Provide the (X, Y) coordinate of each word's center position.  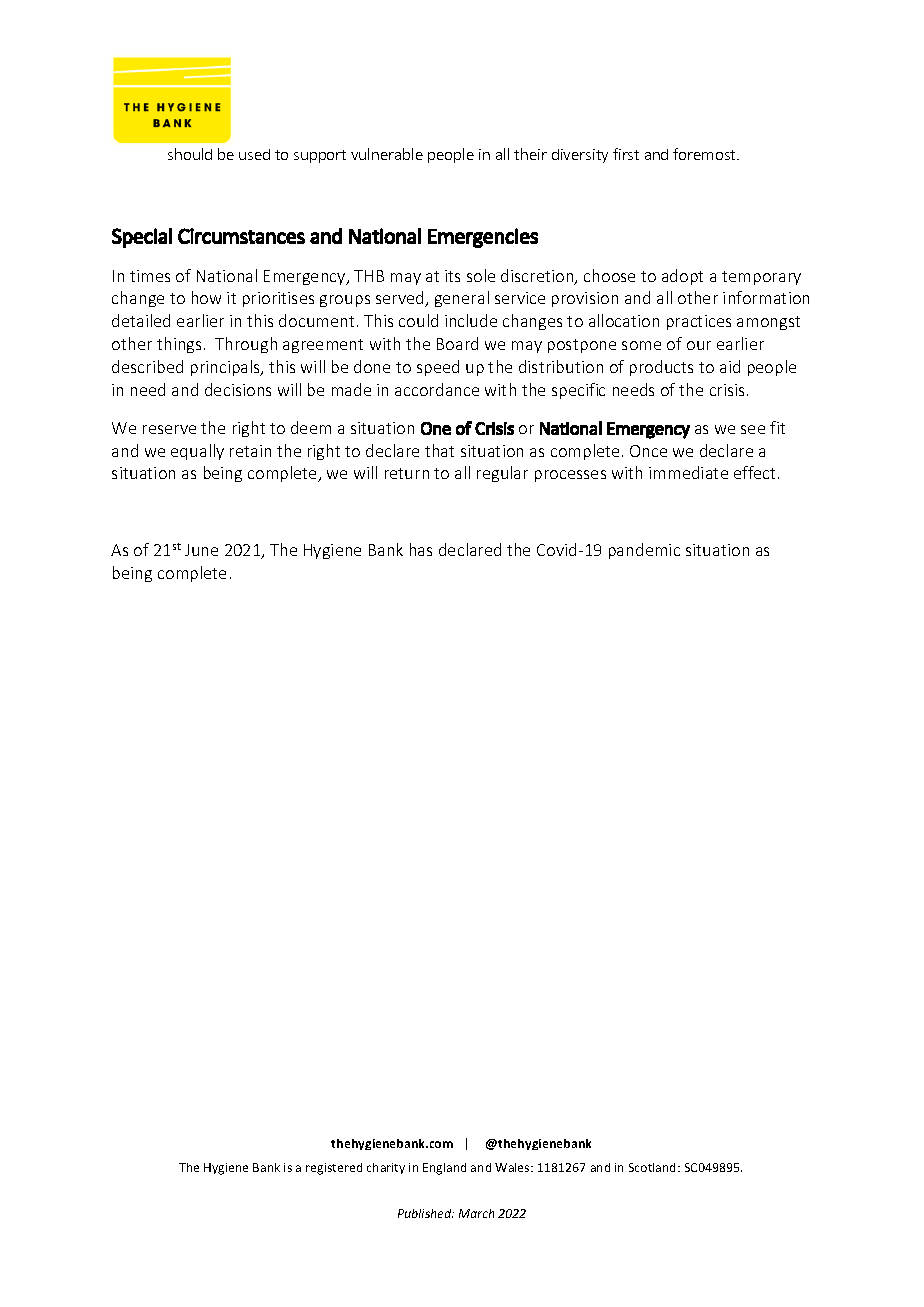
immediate (688, 472)
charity (386, 1168)
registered (334, 1169)
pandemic (644, 551)
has (421, 549)
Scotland (654, 1167)
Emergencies (483, 238)
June (201, 550)
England (444, 1169)
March (476, 1213)
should (190, 154)
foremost (705, 154)
